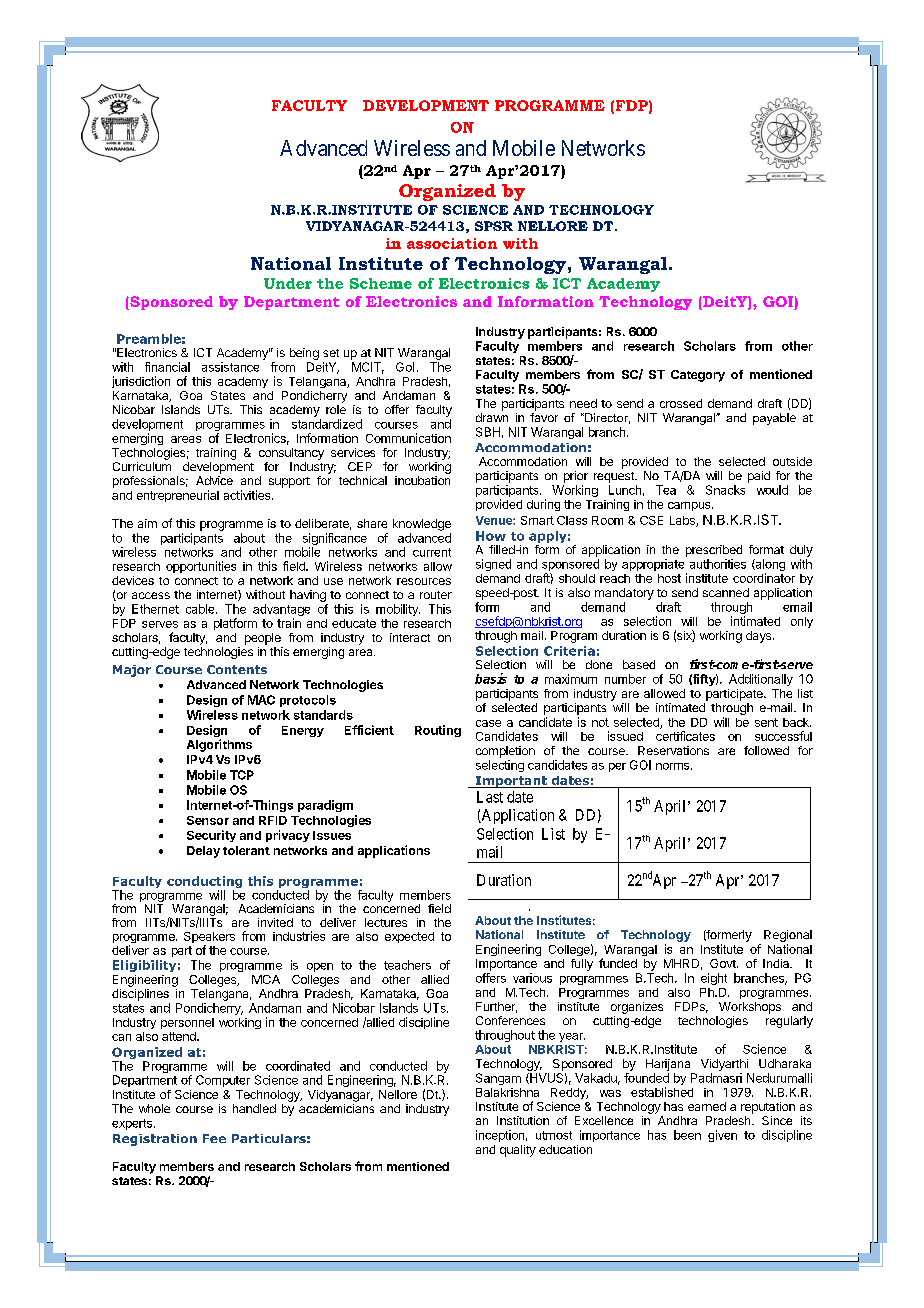  What do you see at coordinates (288, 283) in the screenshot?
I see `Under` at bounding box center [288, 283].
